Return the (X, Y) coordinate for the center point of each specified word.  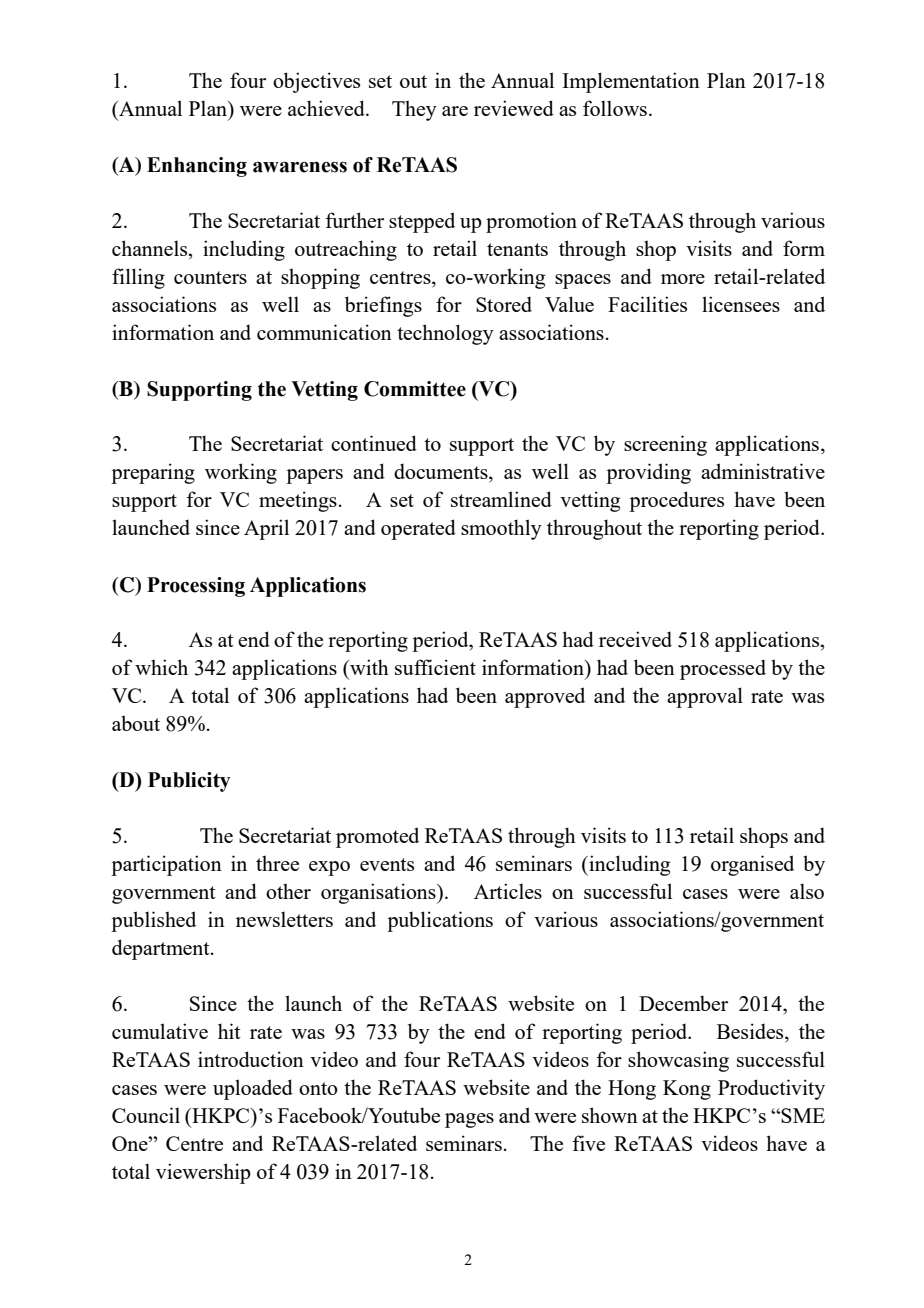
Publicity (189, 782)
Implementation (631, 82)
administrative (763, 471)
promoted (377, 837)
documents (442, 472)
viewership (203, 1173)
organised (752, 865)
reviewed (514, 108)
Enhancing (197, 167)
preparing (153, 473)
